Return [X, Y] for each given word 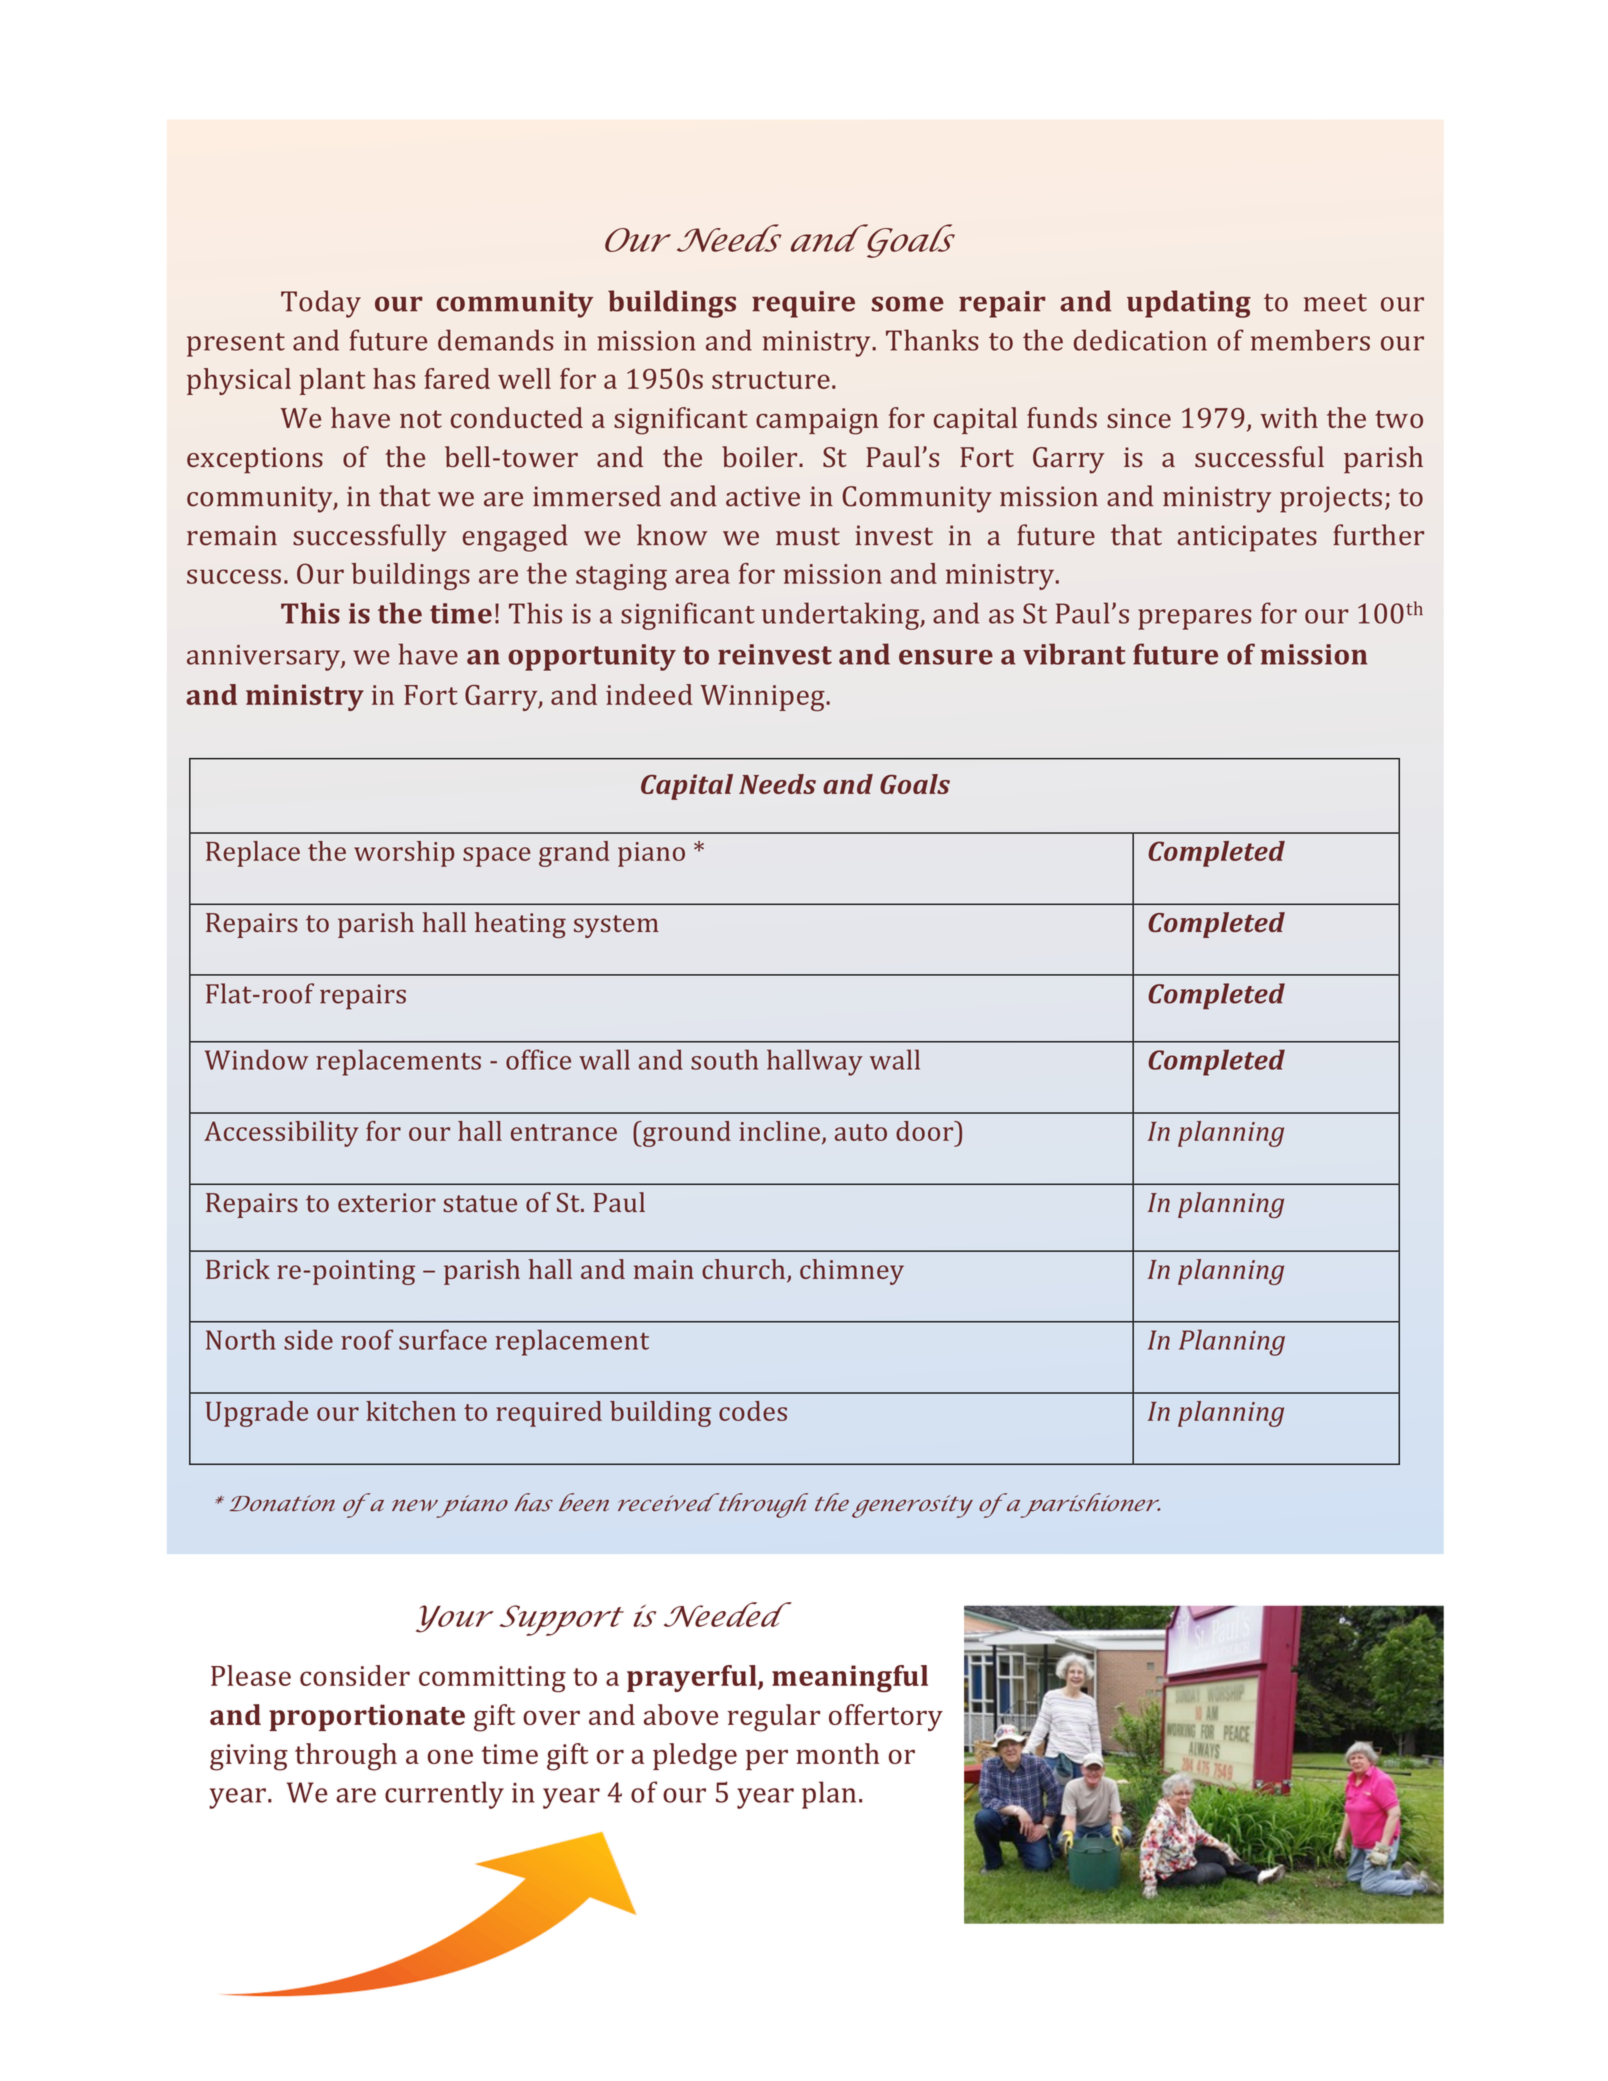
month [837, 1753]
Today [321, 304]
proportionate [367, 1717]
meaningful [850, 1679]
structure [771, 380]
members [1310, 340]
